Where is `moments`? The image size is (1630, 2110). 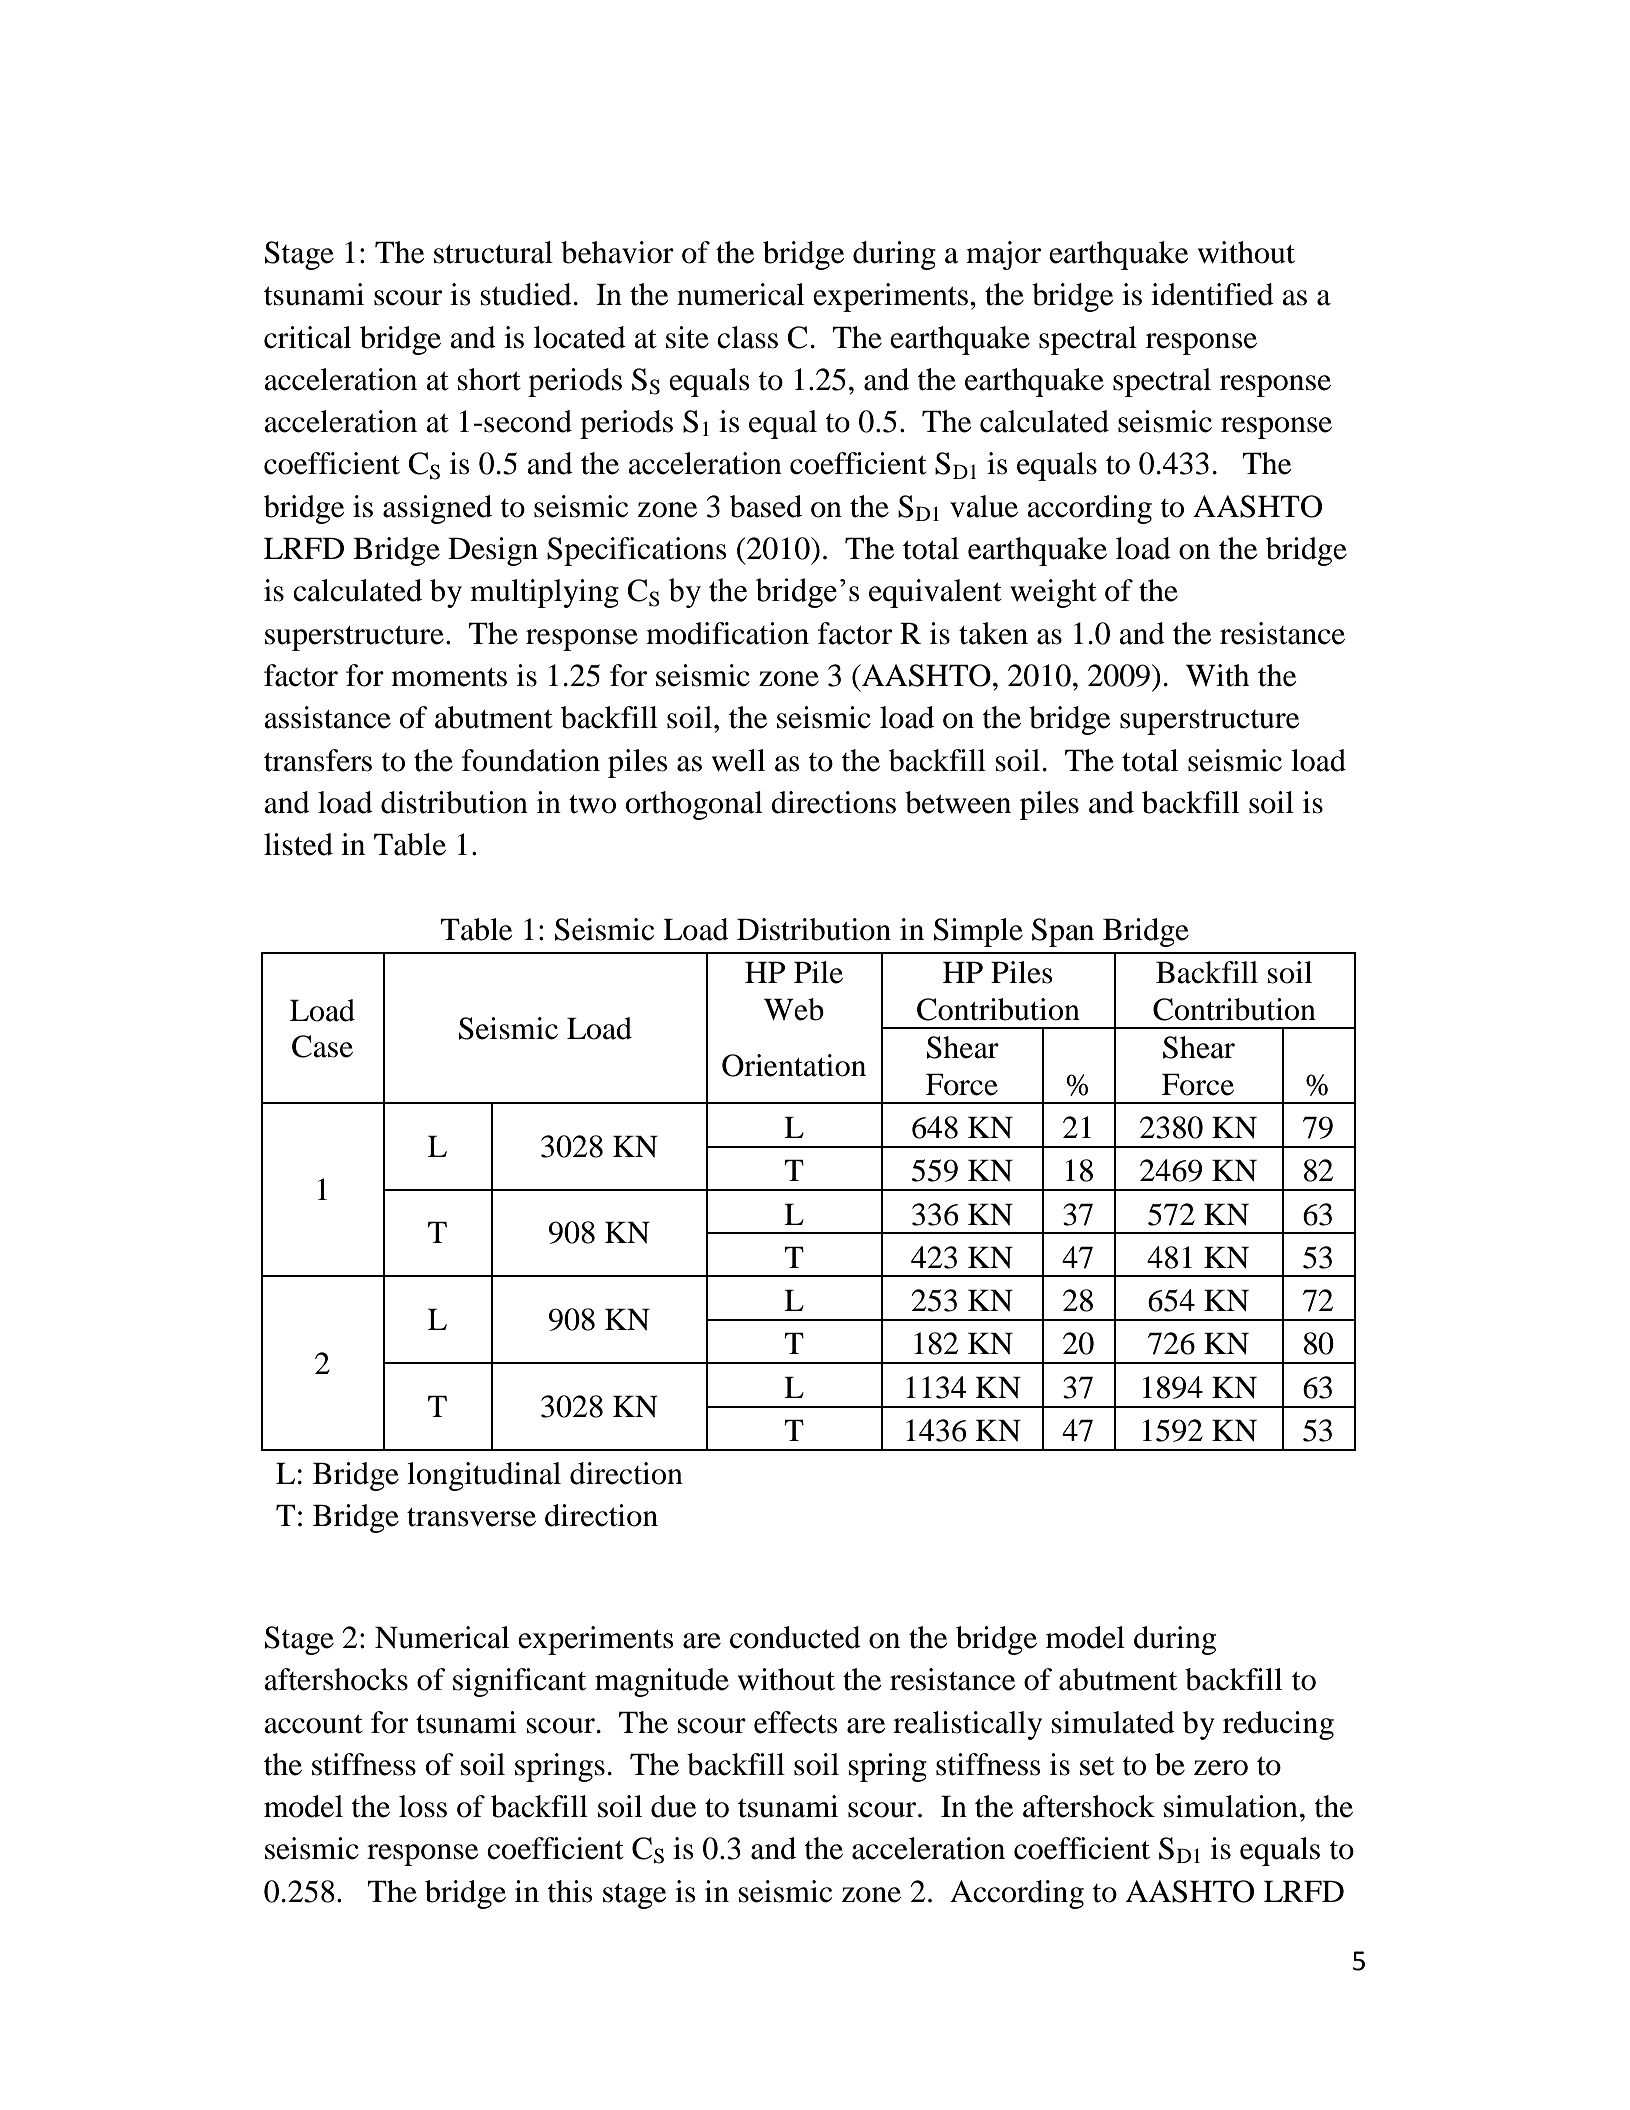 moments is located at coordinates (449, 677).
